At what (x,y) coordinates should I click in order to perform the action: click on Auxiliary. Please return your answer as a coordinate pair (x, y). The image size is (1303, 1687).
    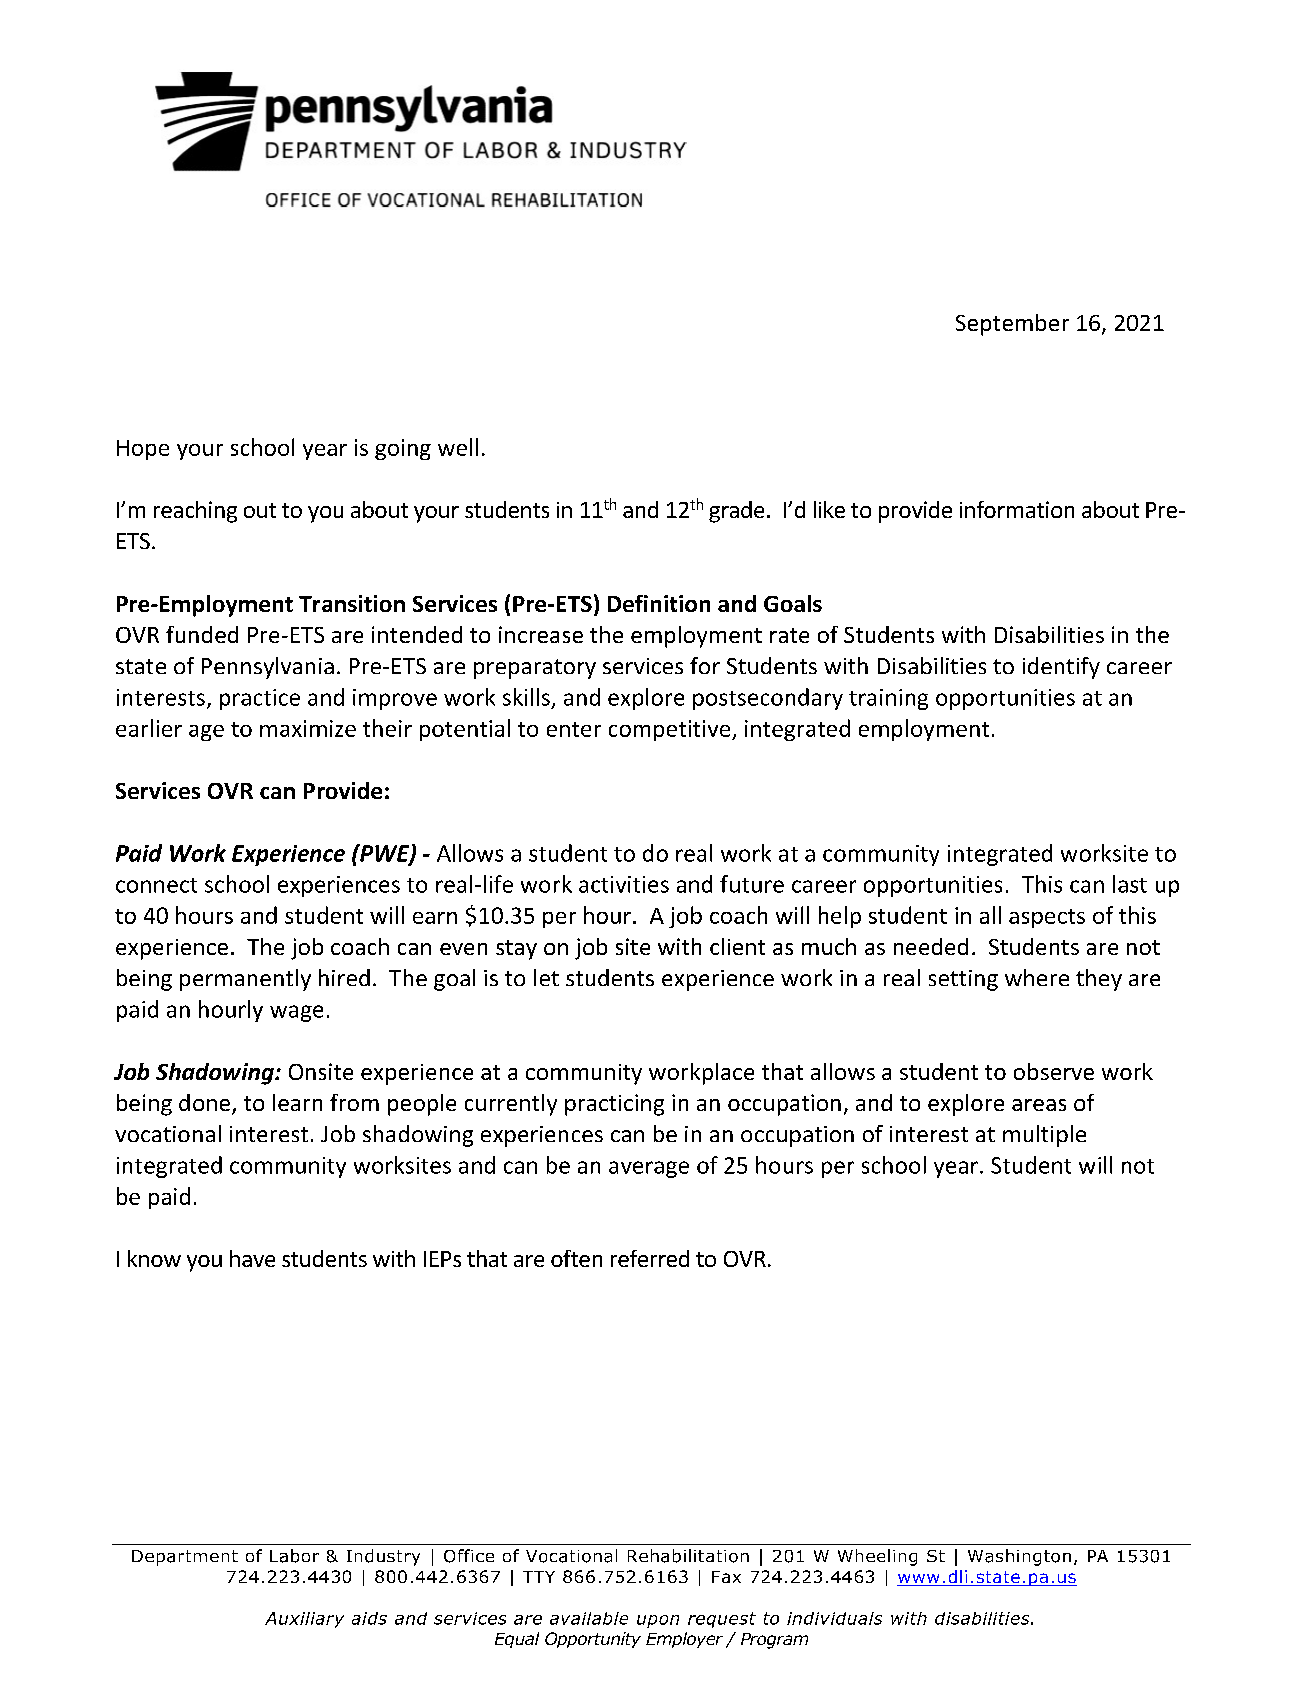
    Looking at the image, I should click on (304, 1620).
